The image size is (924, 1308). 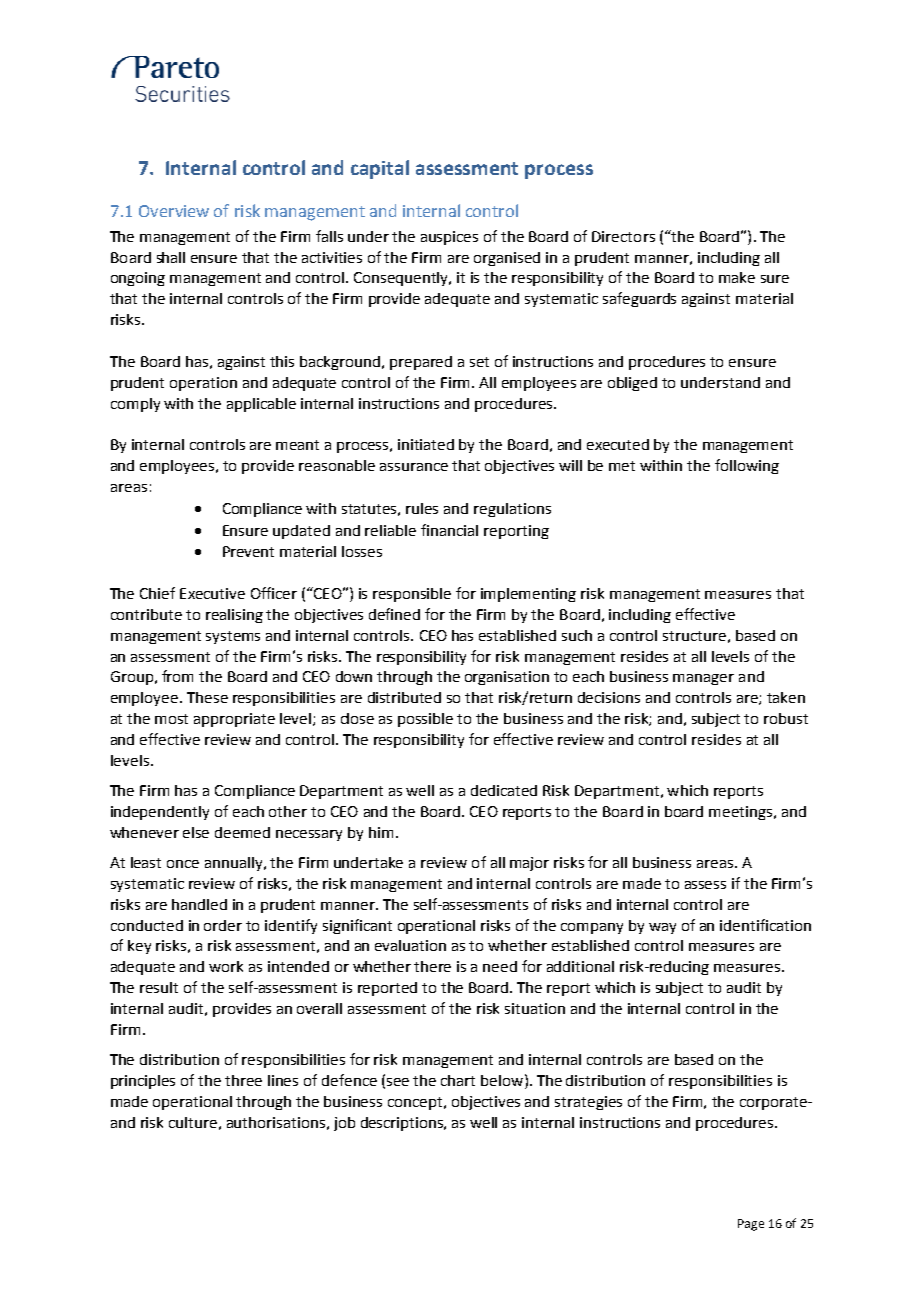 What do you see at coordinates (425, 720) in the screenshot?
I see `possible` at bounding box center [425, 720].
